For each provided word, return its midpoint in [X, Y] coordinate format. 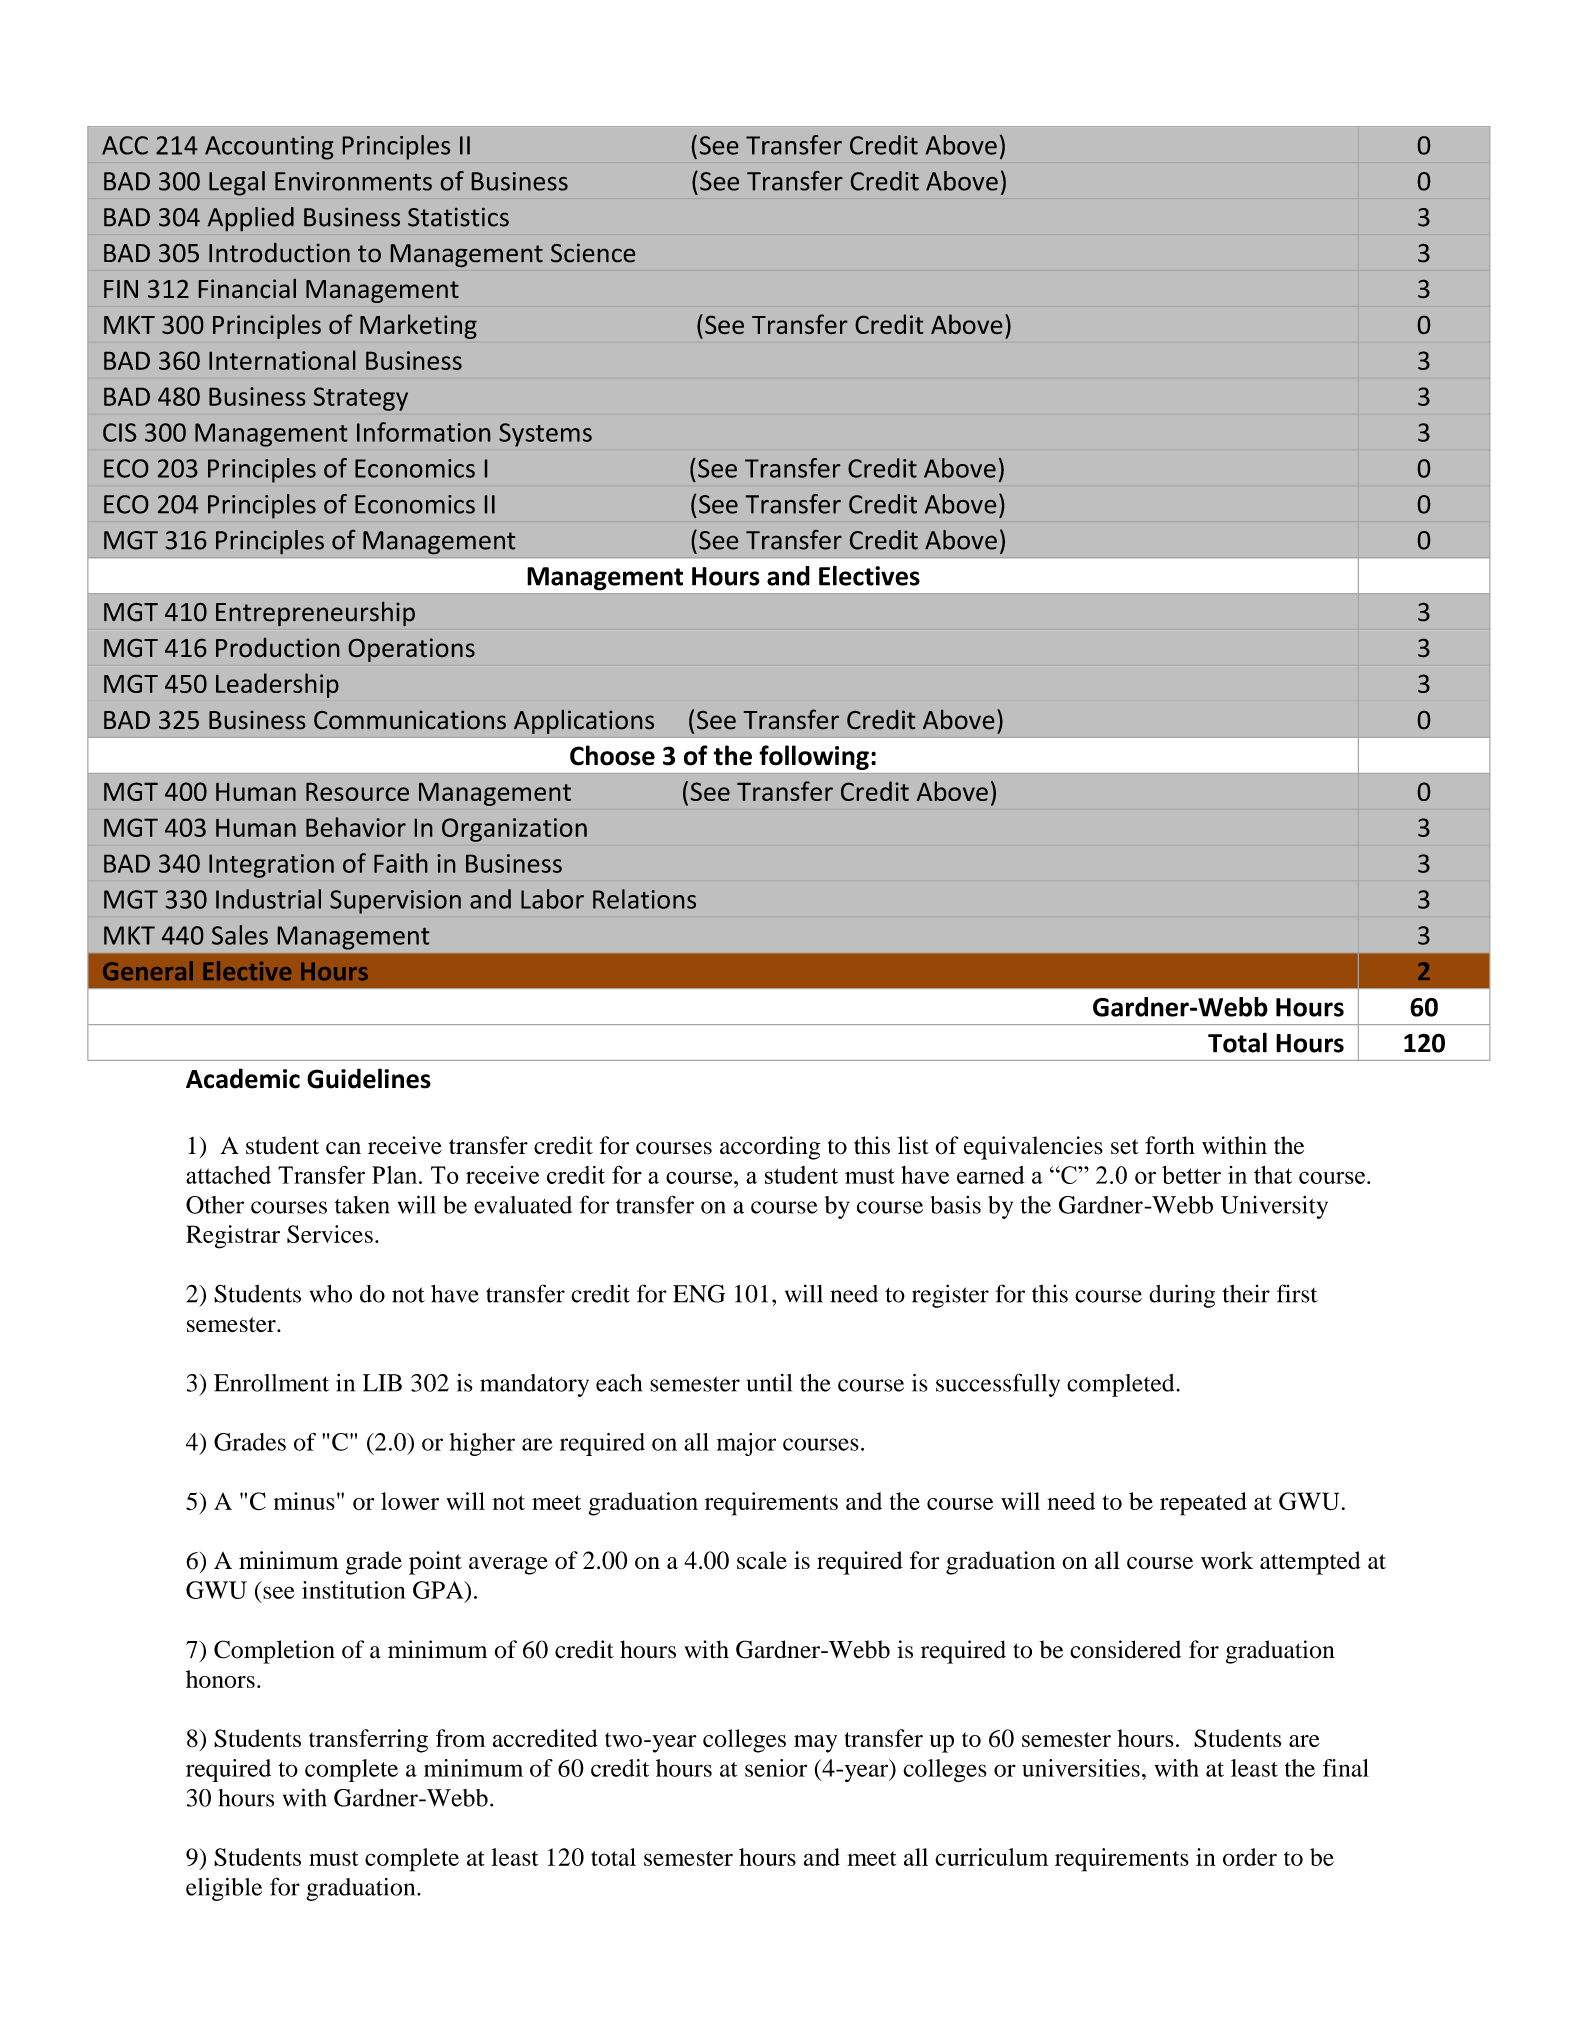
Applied [251, 219]
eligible [224, 1889]
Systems [545, 435]
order [1250, 1857]
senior [776, 1768]
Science [593, 253]
